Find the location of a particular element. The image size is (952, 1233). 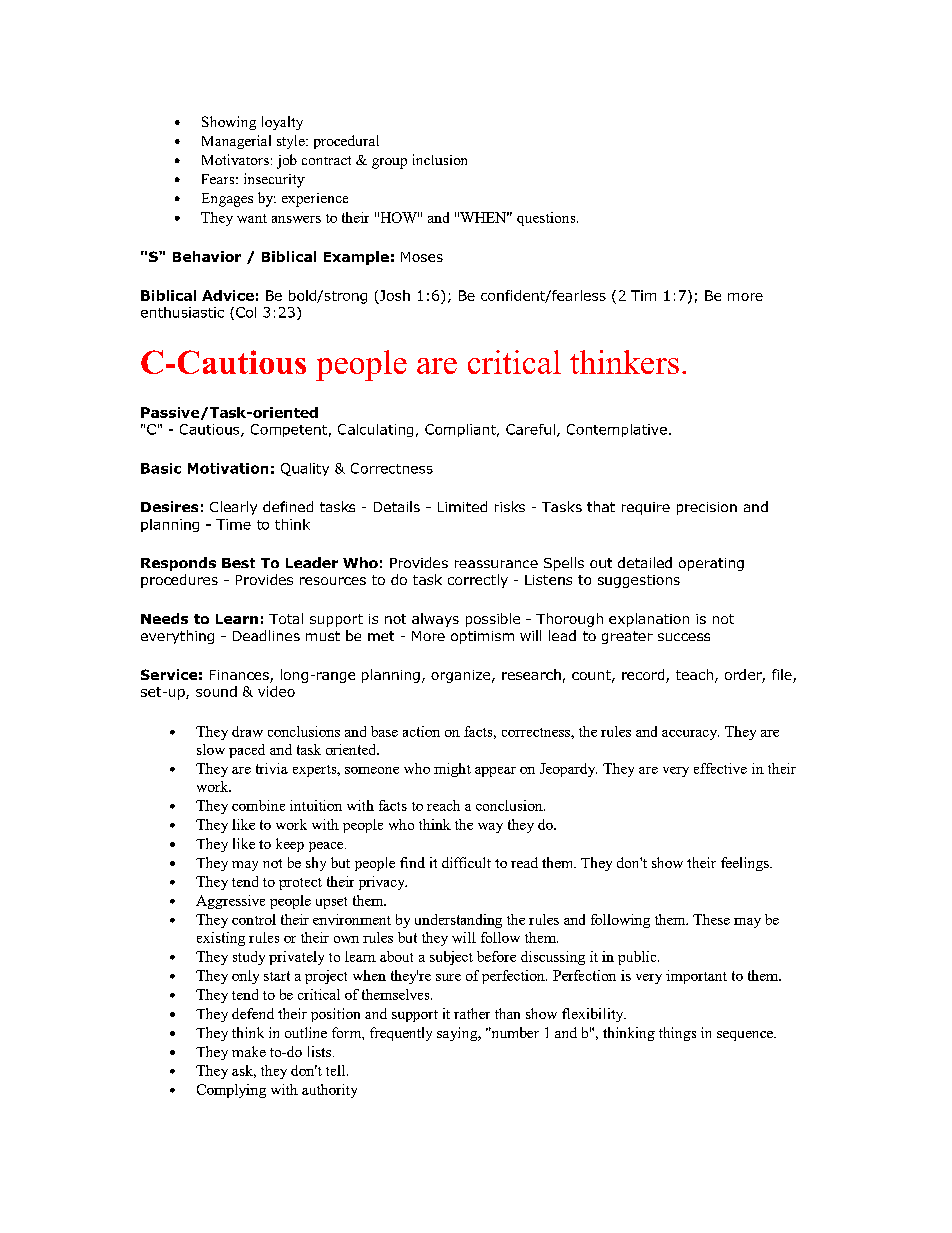

Motivators is located at coordinates (235, 159).
